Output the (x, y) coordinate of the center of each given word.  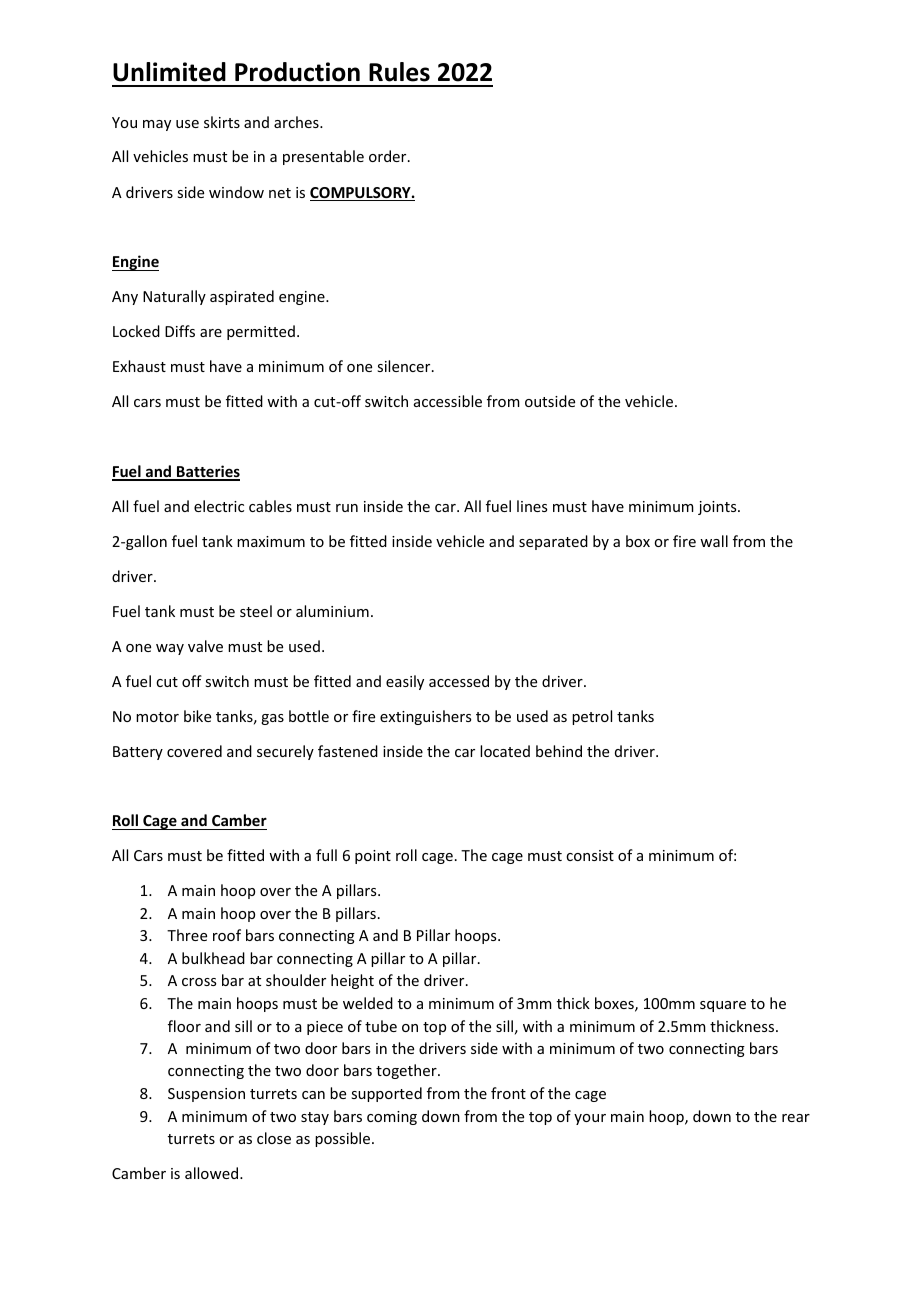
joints (718, 508)
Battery (138, 753)
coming (392, 1118)
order (389, 156)
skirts (222, 122)
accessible (448, 401)
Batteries (207, 472)
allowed (213, 1173)
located (505, 751)
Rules (399, 72)
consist (590, 855)
